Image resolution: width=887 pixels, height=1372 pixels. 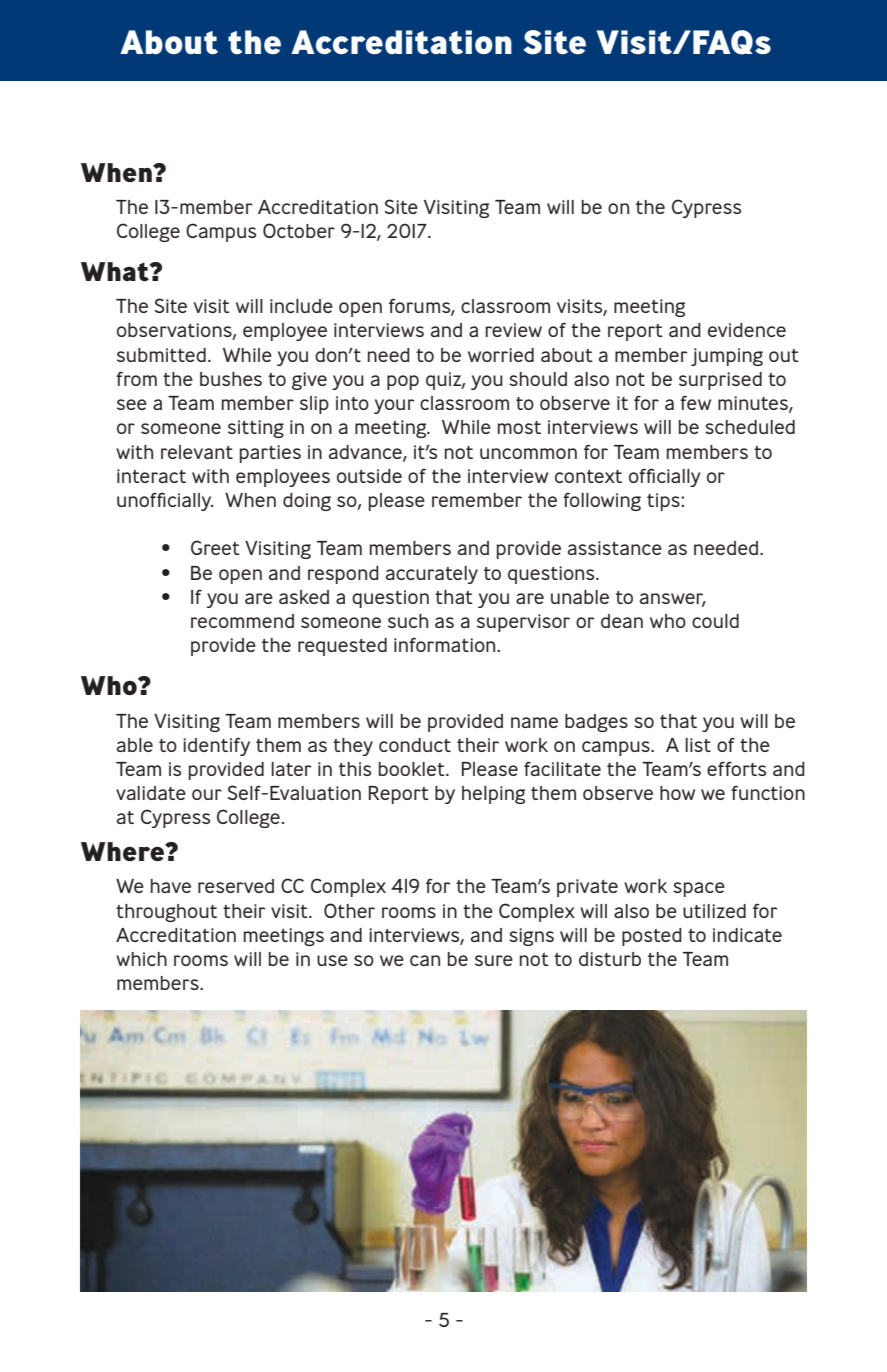 What do you see at coordinates (747, 330) in the image?
I see `evidence` at bounding box center [747, 330].
